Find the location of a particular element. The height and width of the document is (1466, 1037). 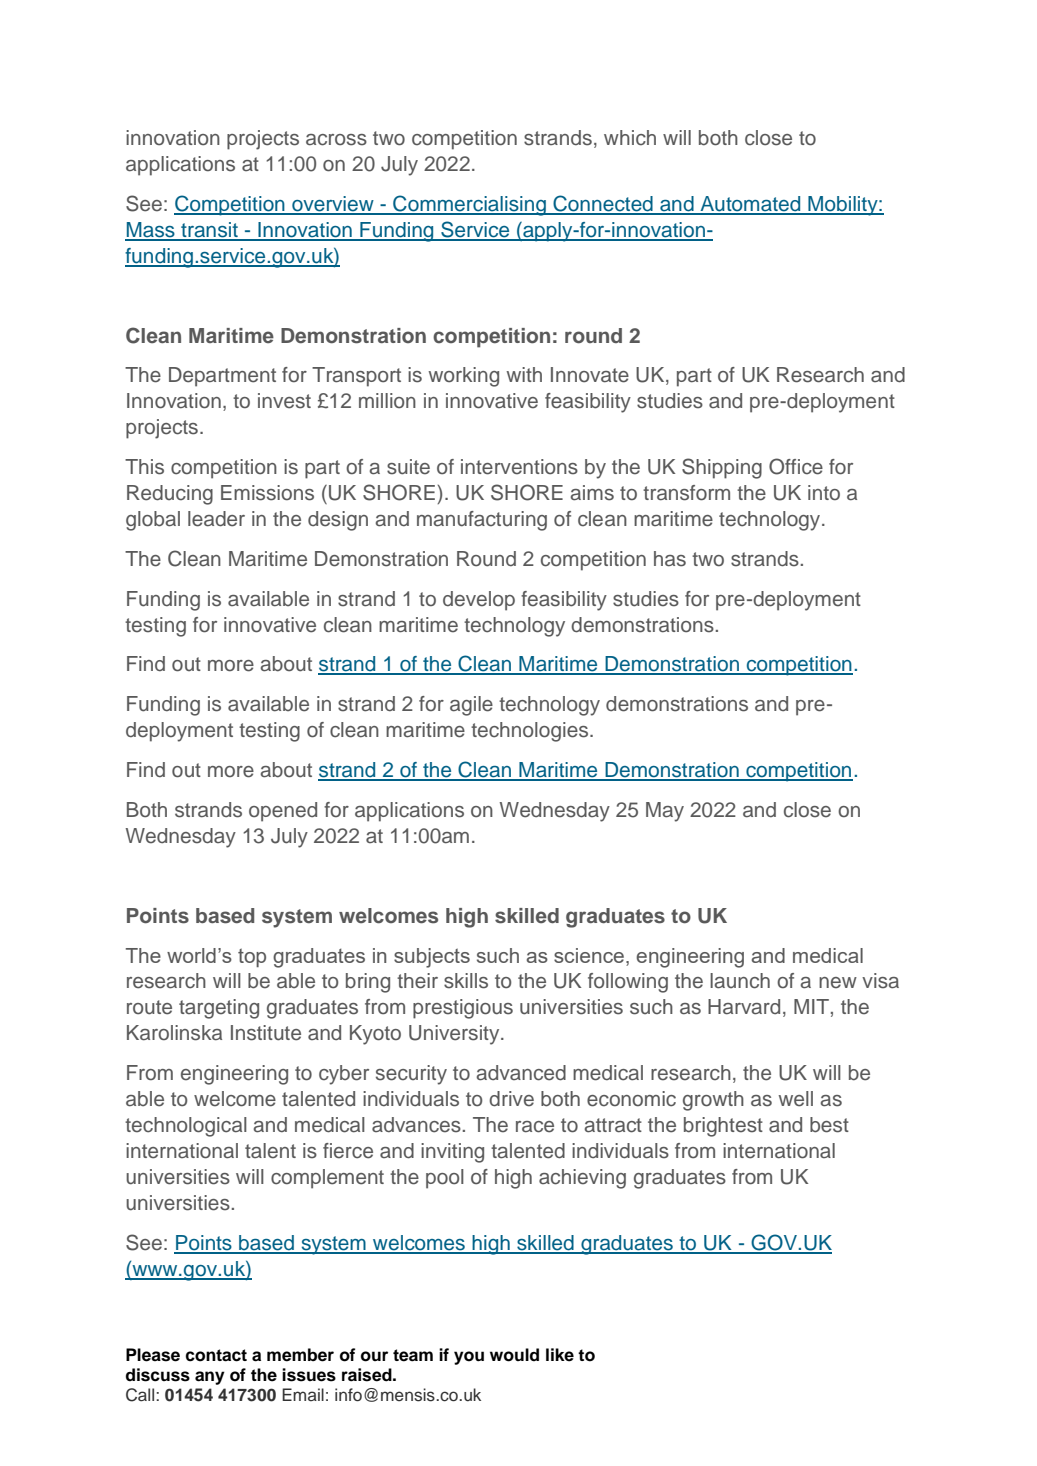

like is located at coordinates (560, 1355).
